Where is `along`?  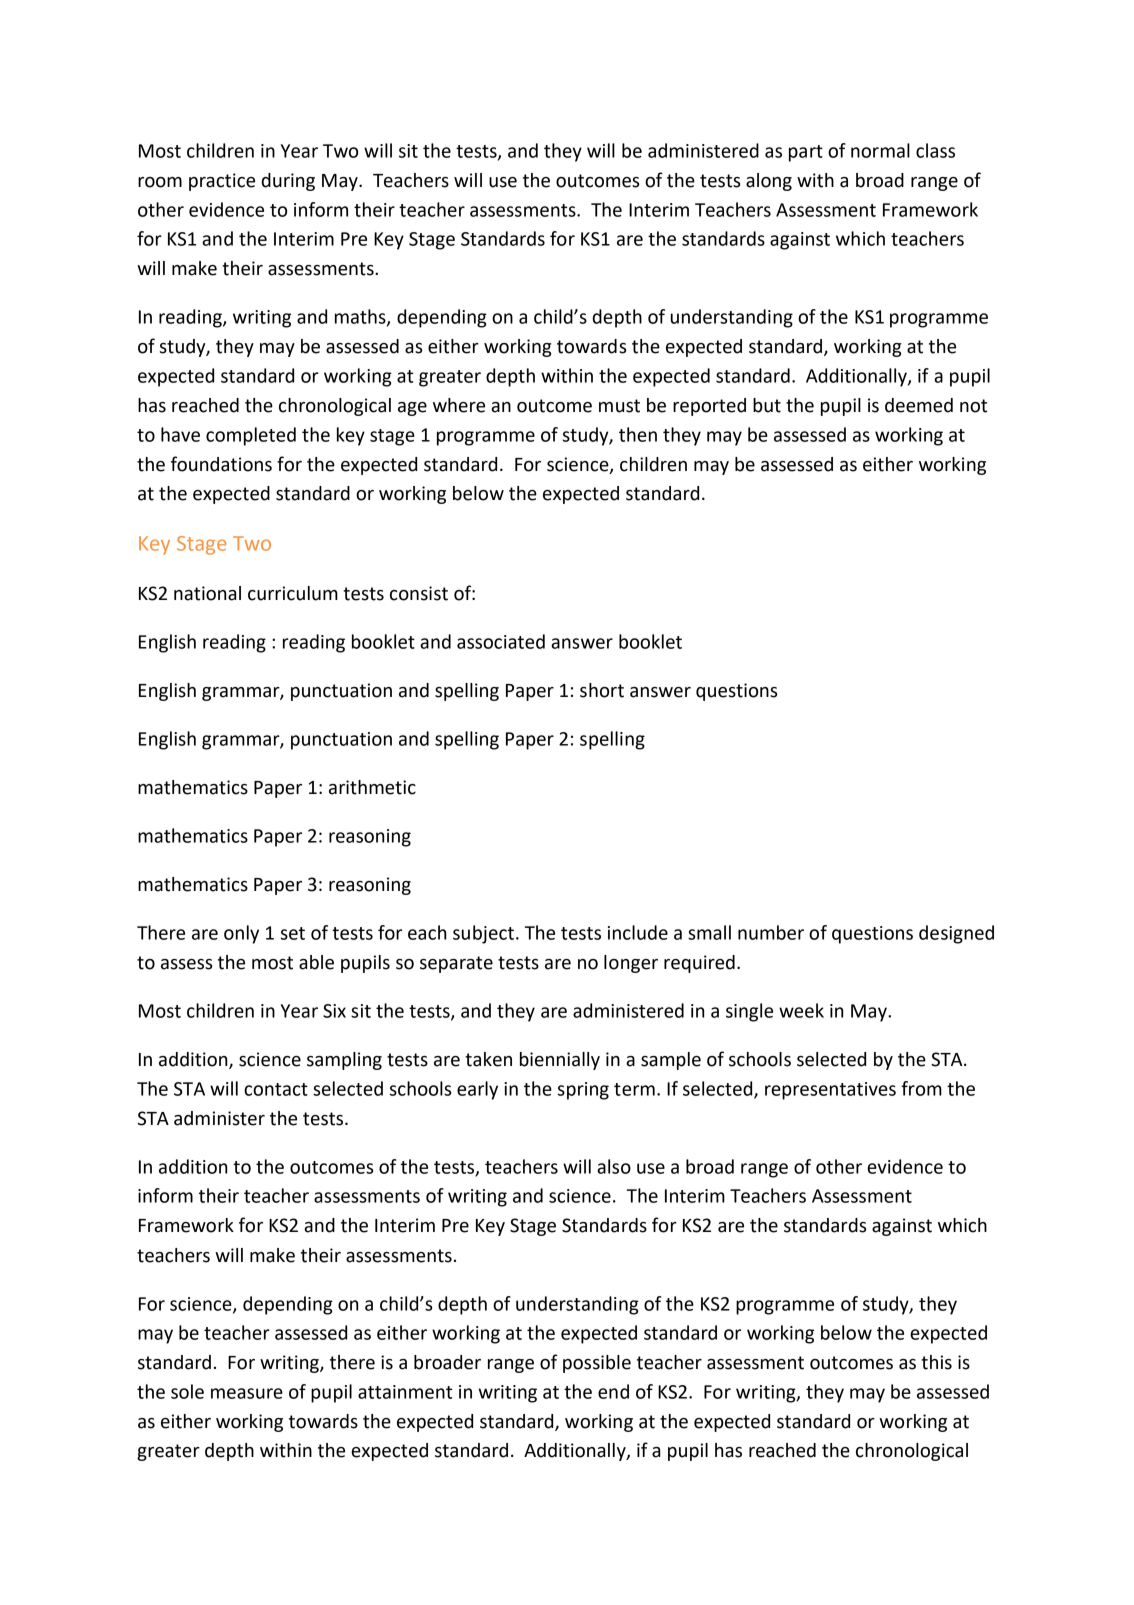 along is located at coordinates (769, 182).
